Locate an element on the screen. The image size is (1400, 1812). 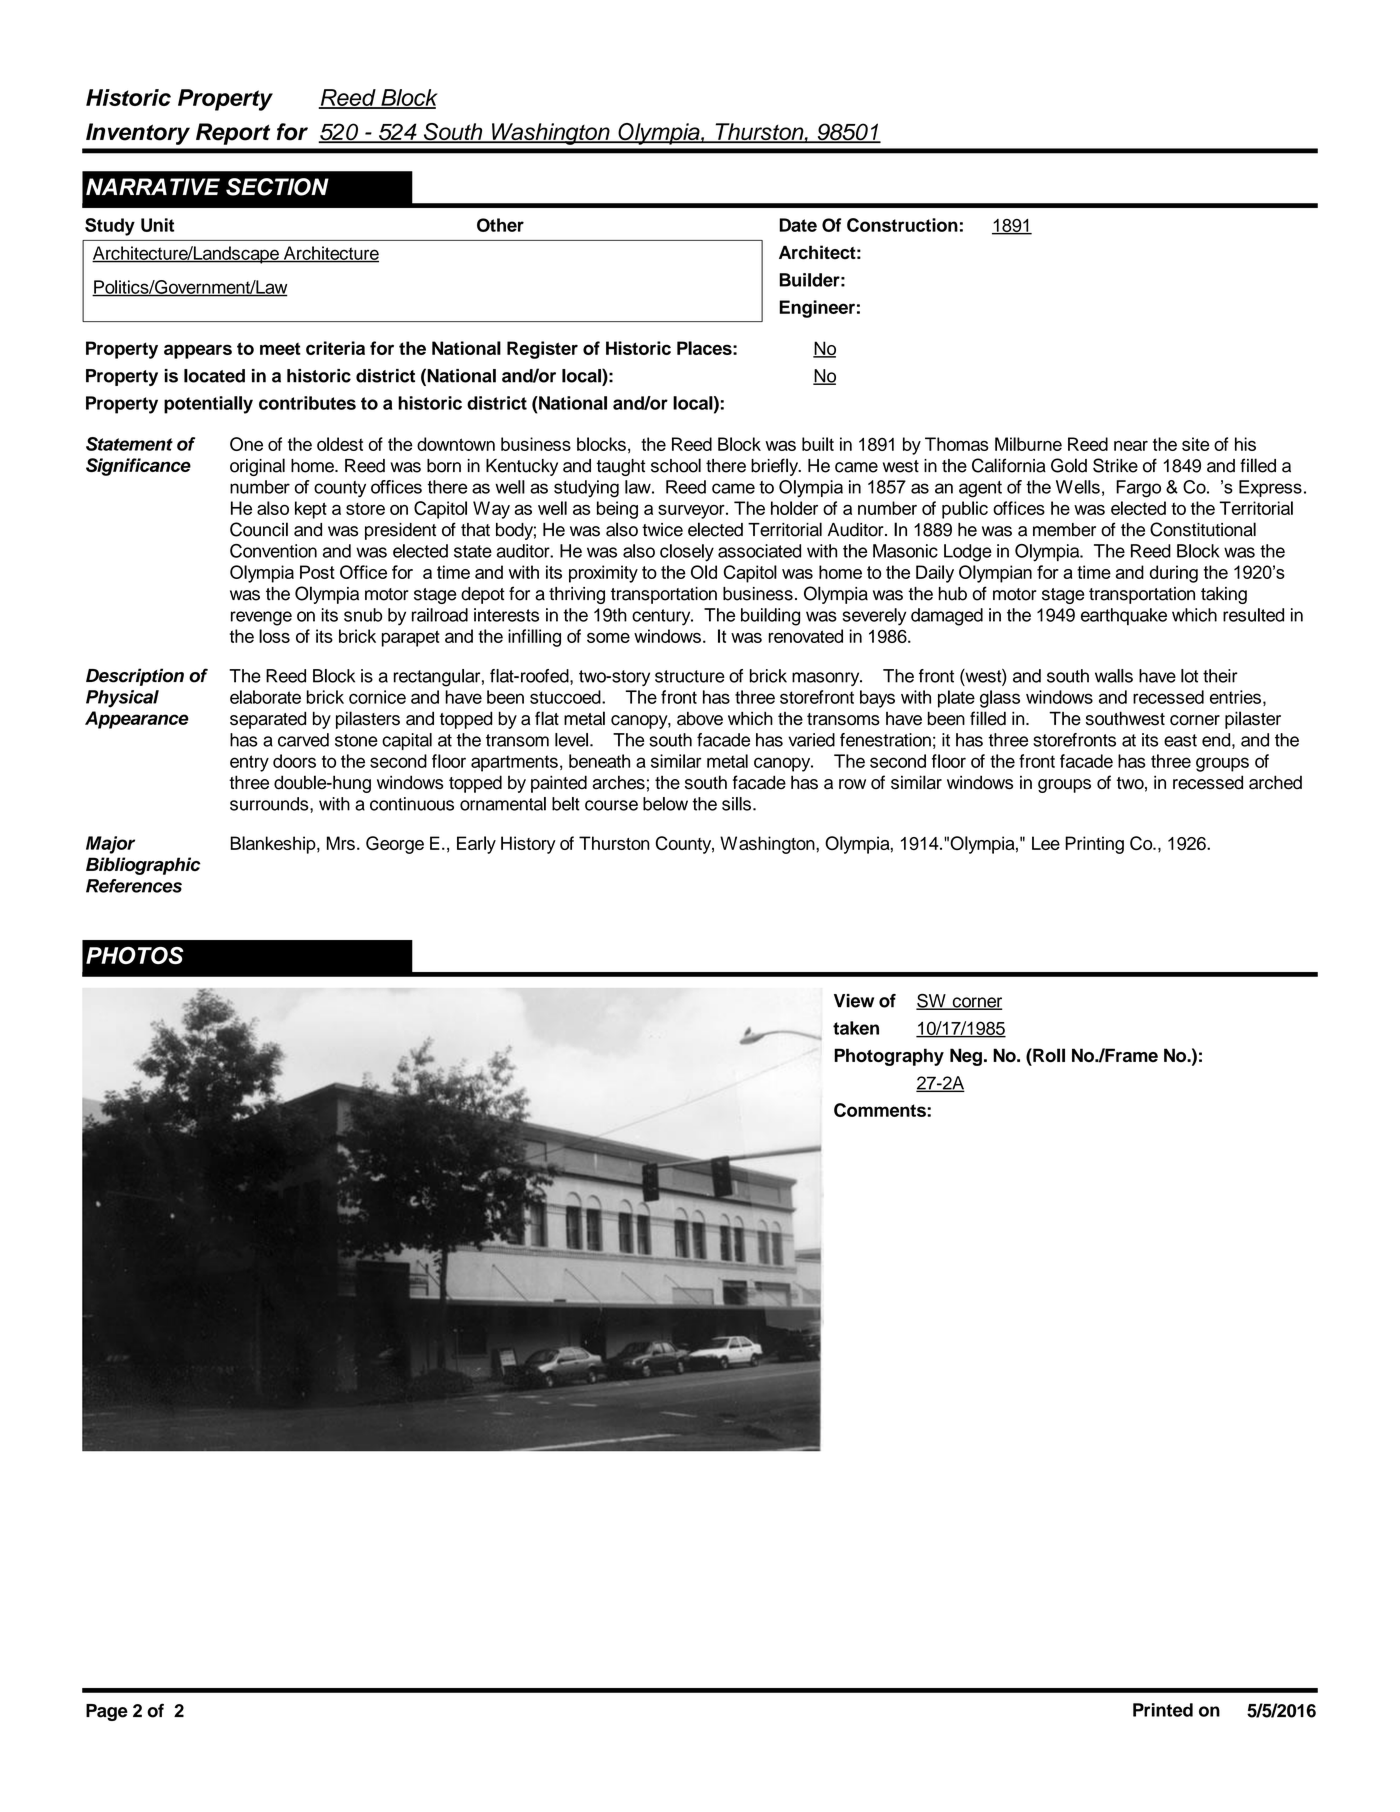
below is located at coordinates (665, 804).
